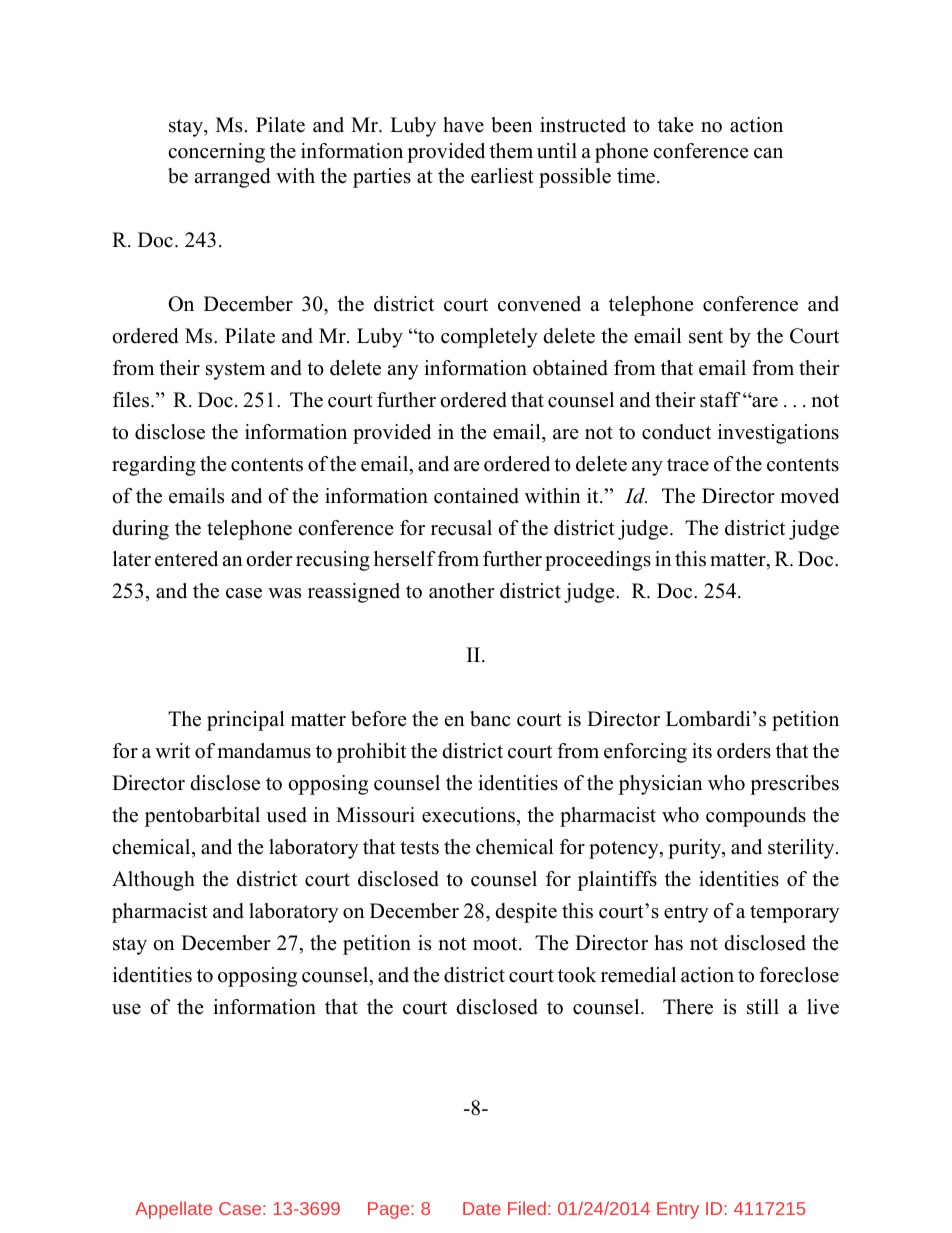 The width and height of the screenshot is (952, 1233). Describe the element at coordinates (795, 914) in the screenshot. I see `temporary` at that location.
